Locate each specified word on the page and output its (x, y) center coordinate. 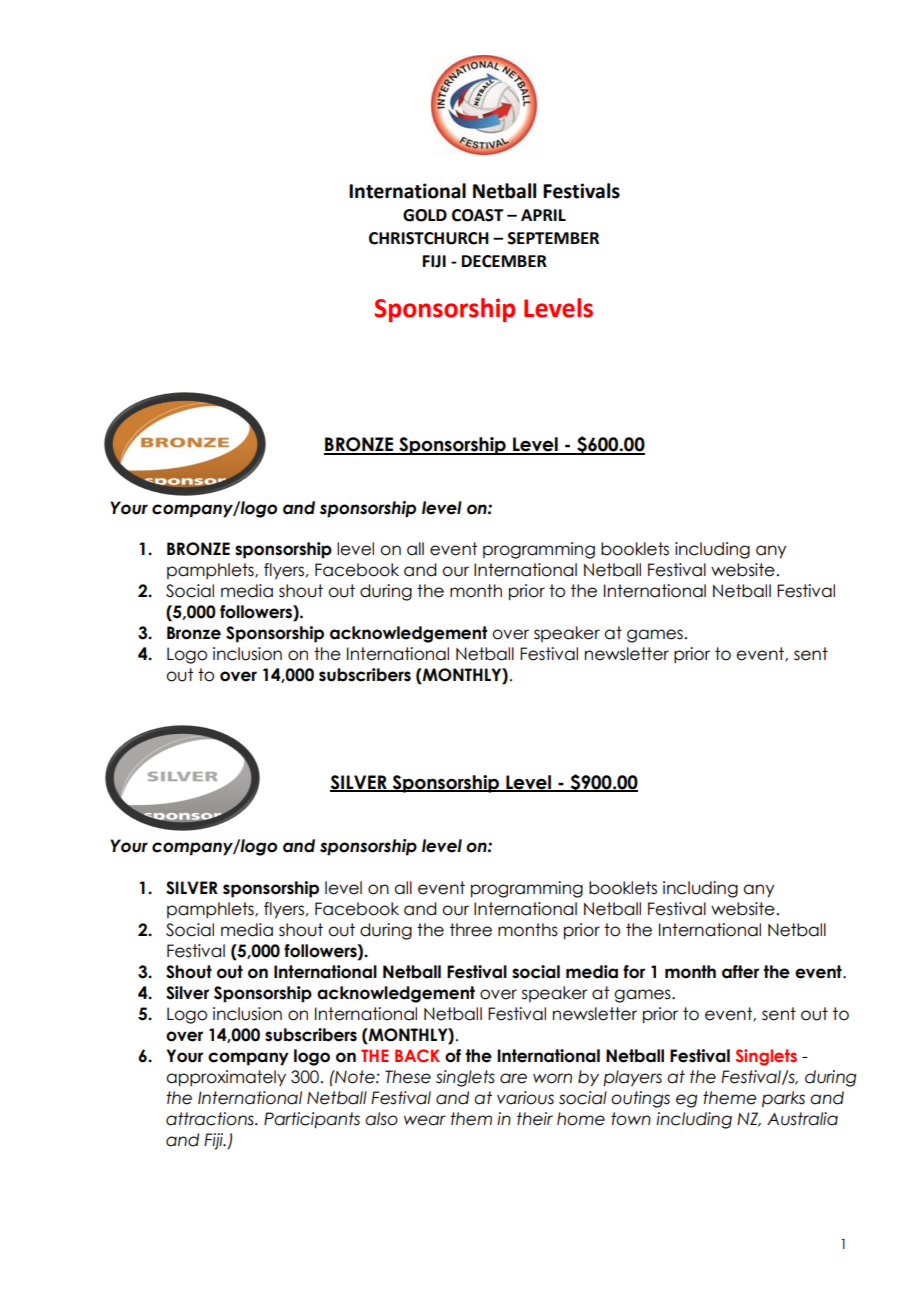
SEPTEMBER (553, 238)
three (471, 930)
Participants (312, 1120)
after (740, 972)
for (634, 972)
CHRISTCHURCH (429, 238)
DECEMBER (504, 261)
